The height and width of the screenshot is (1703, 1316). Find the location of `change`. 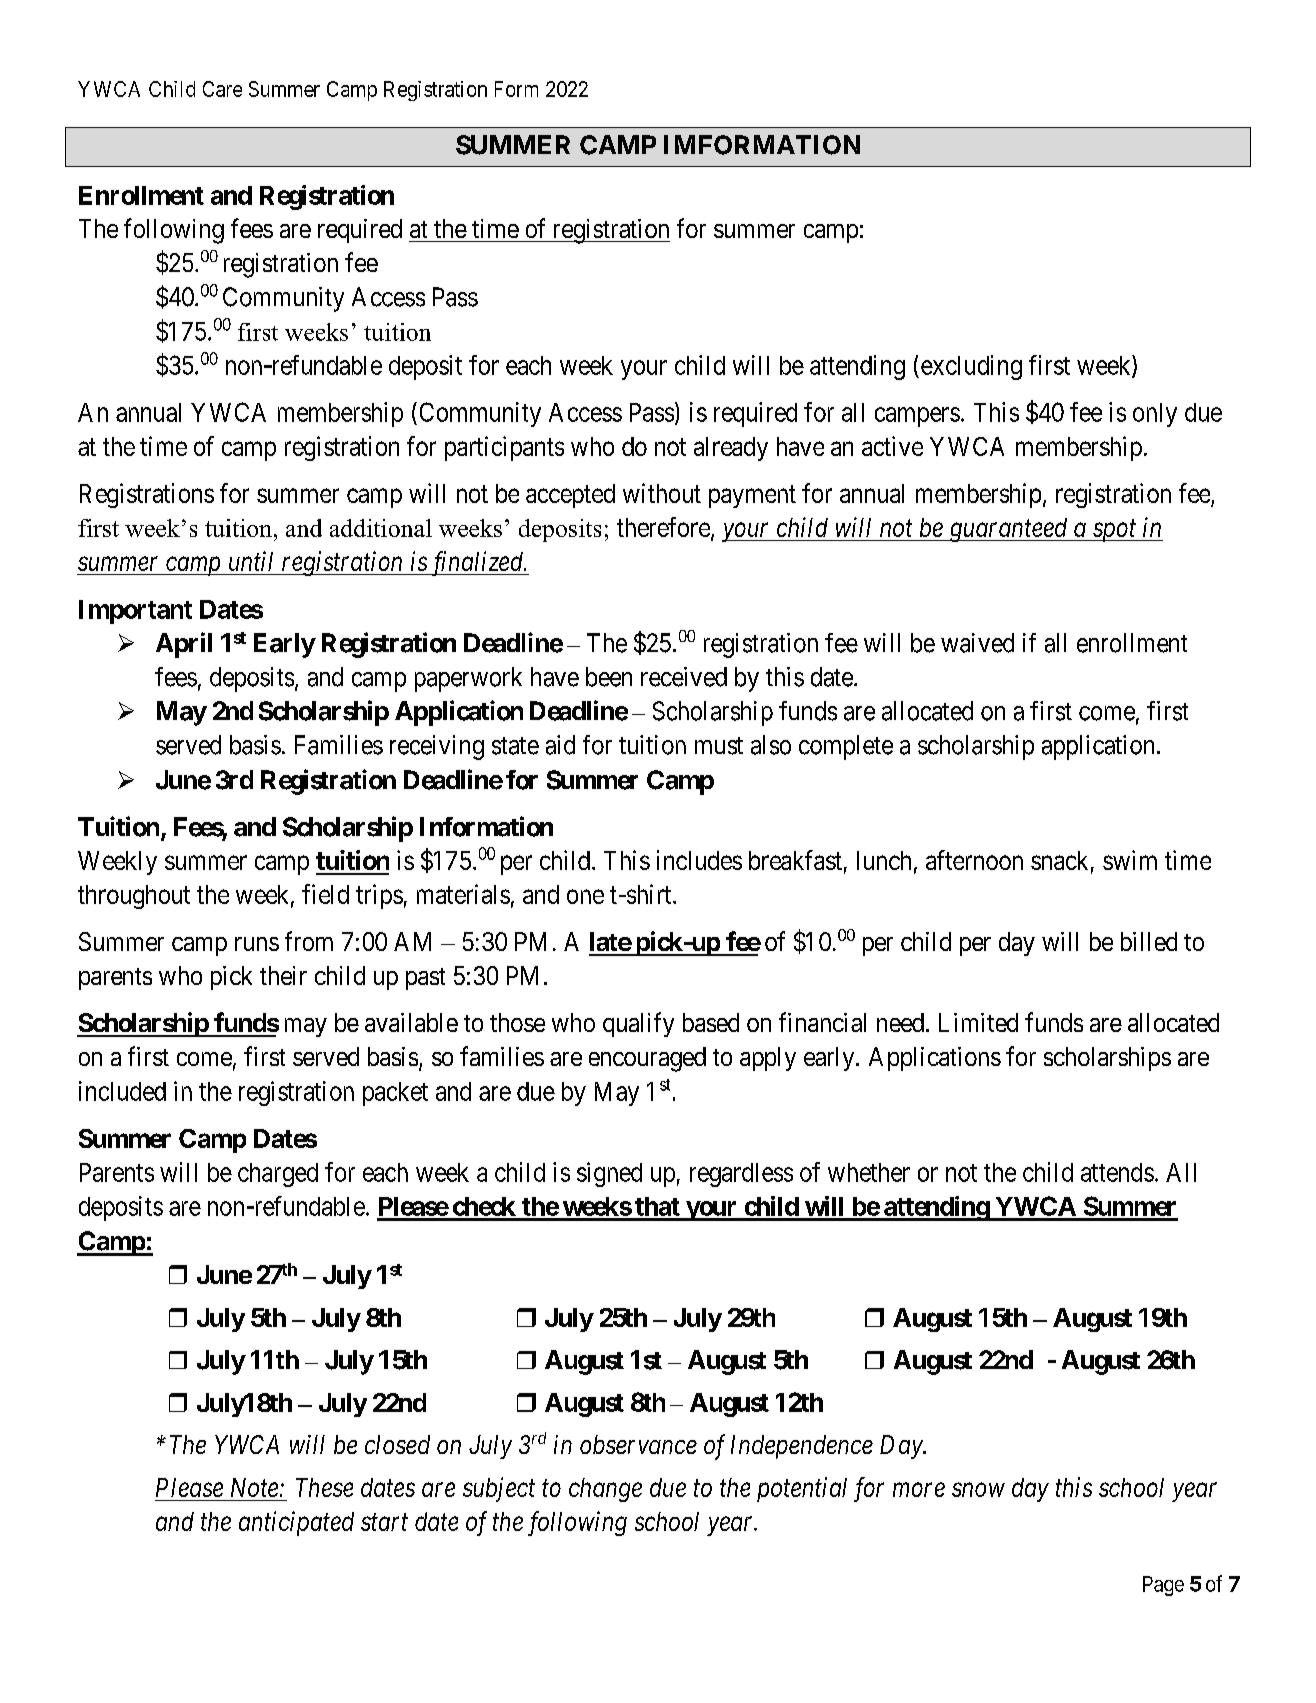

change is located at coordinates (605, 1490).
